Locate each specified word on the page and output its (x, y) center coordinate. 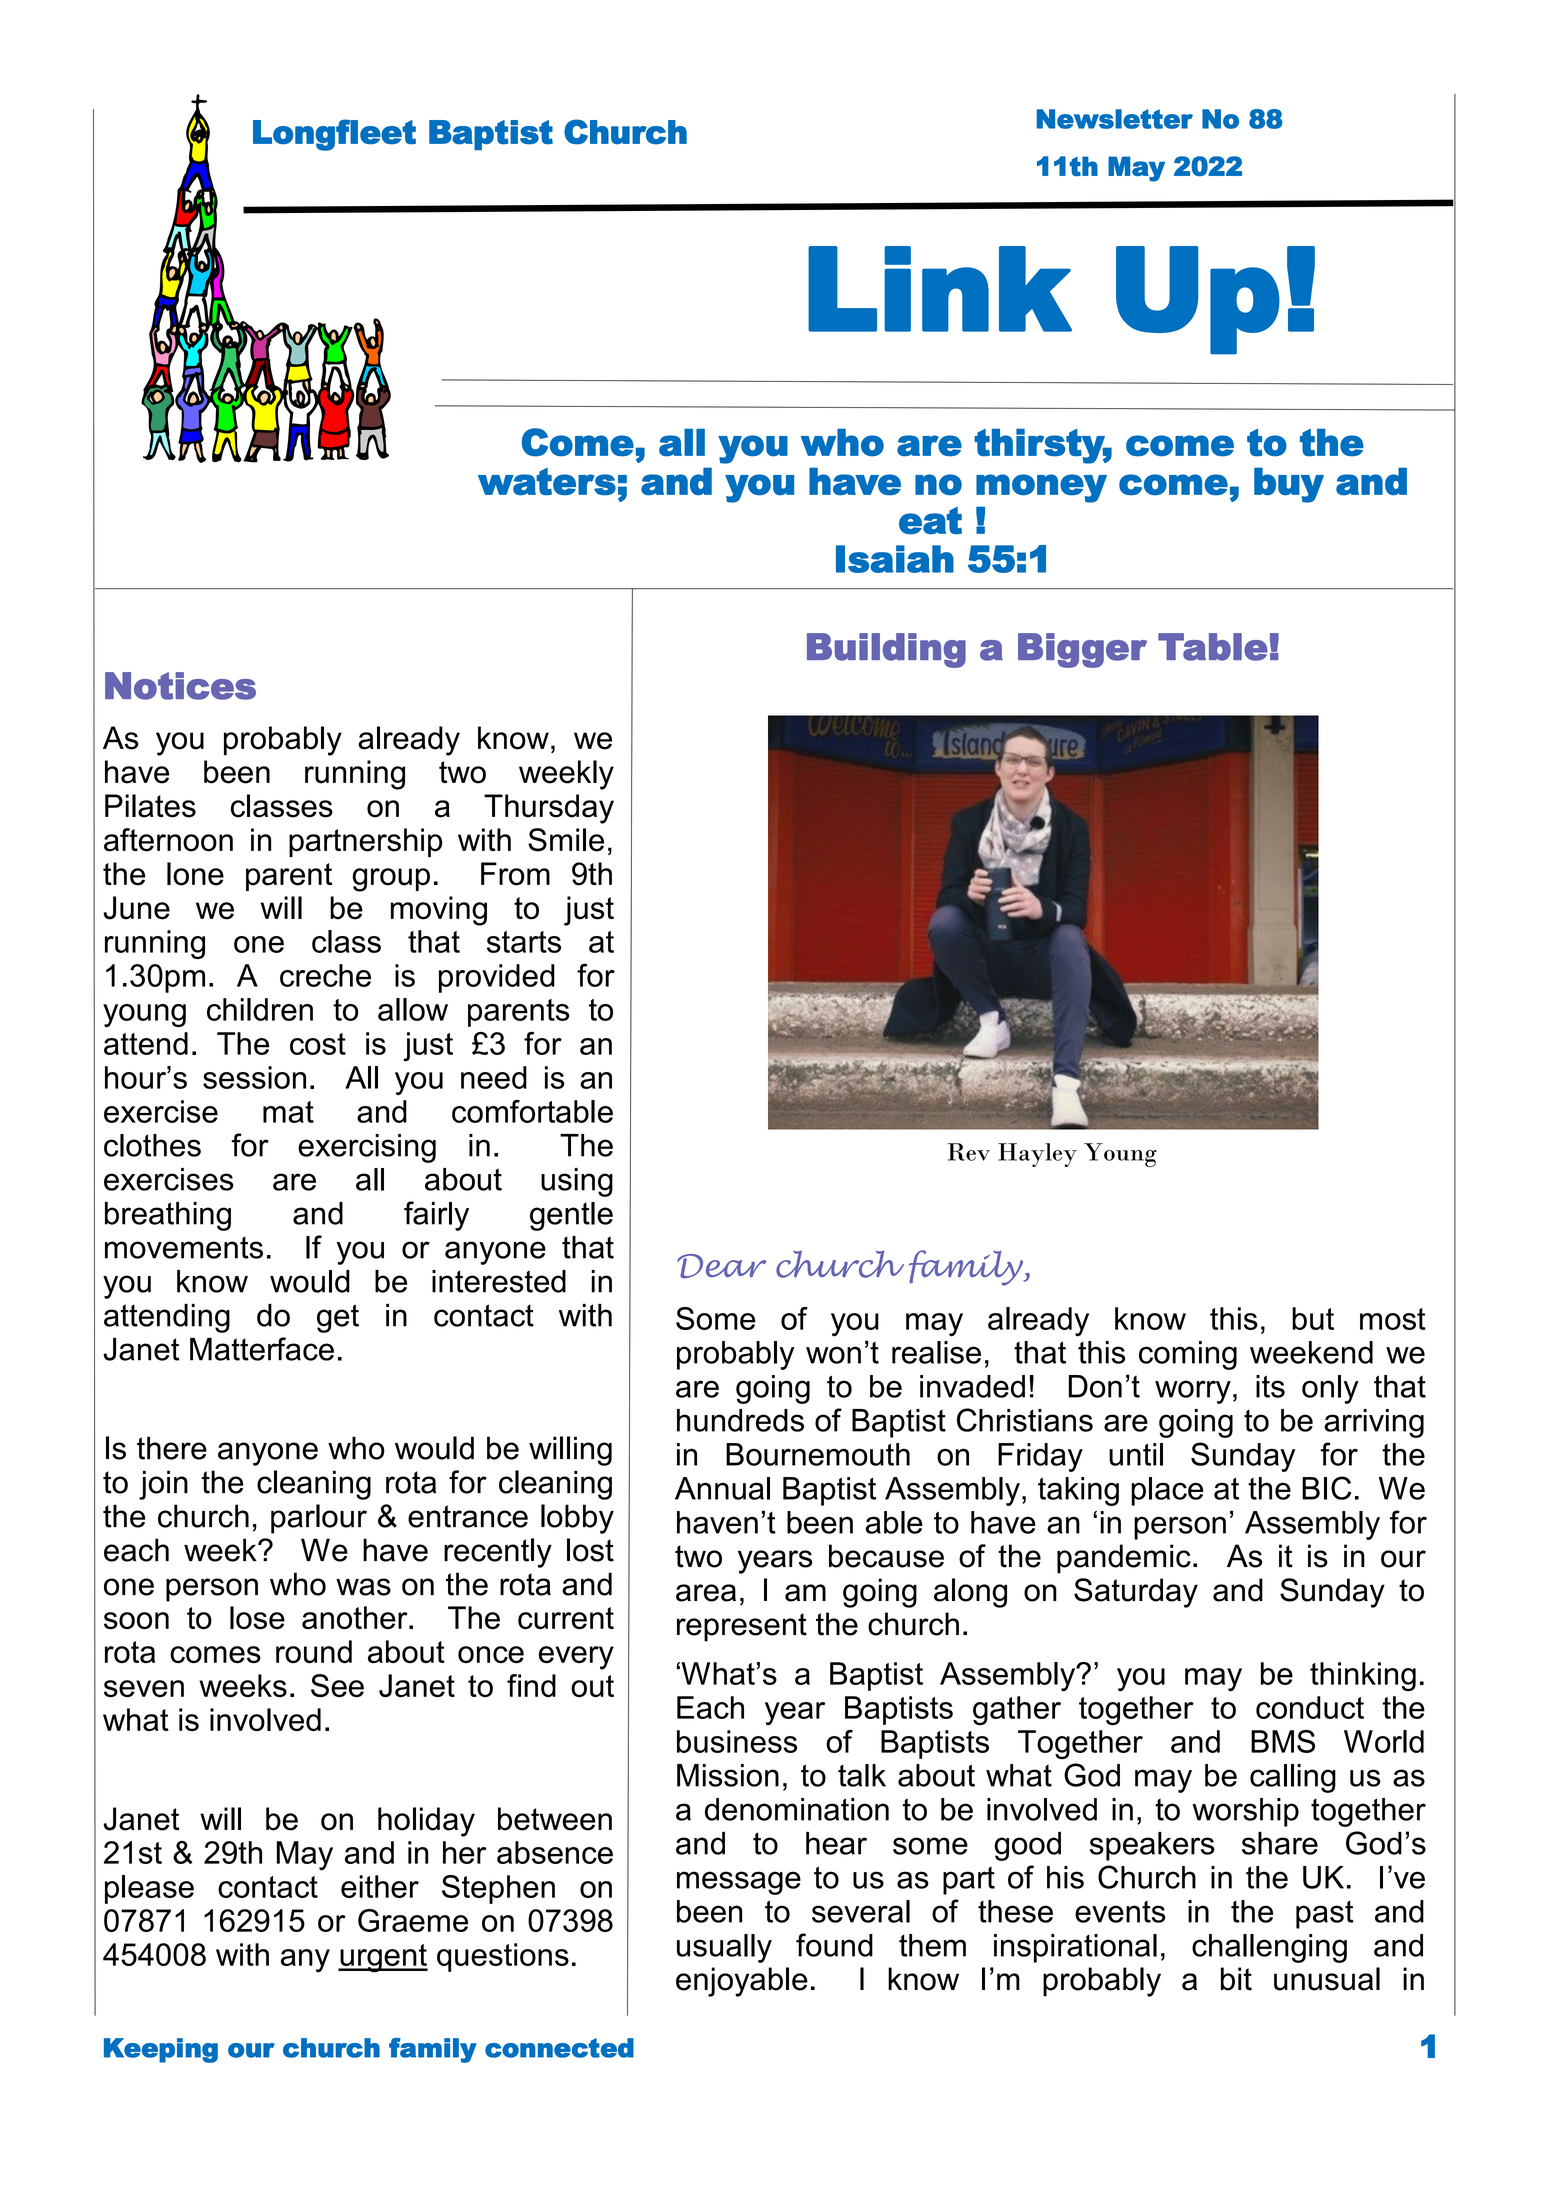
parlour (319, 1519)
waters (547, 482)
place (1167, 1491)
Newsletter (1114, 119)
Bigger (1082, 650)
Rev (968, 1152)
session (254, 1077)
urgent (383, 1958)
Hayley (1037, 1155)
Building (886, 650)
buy (1289, 485)
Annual (722, 1488)
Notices (180, 686)
